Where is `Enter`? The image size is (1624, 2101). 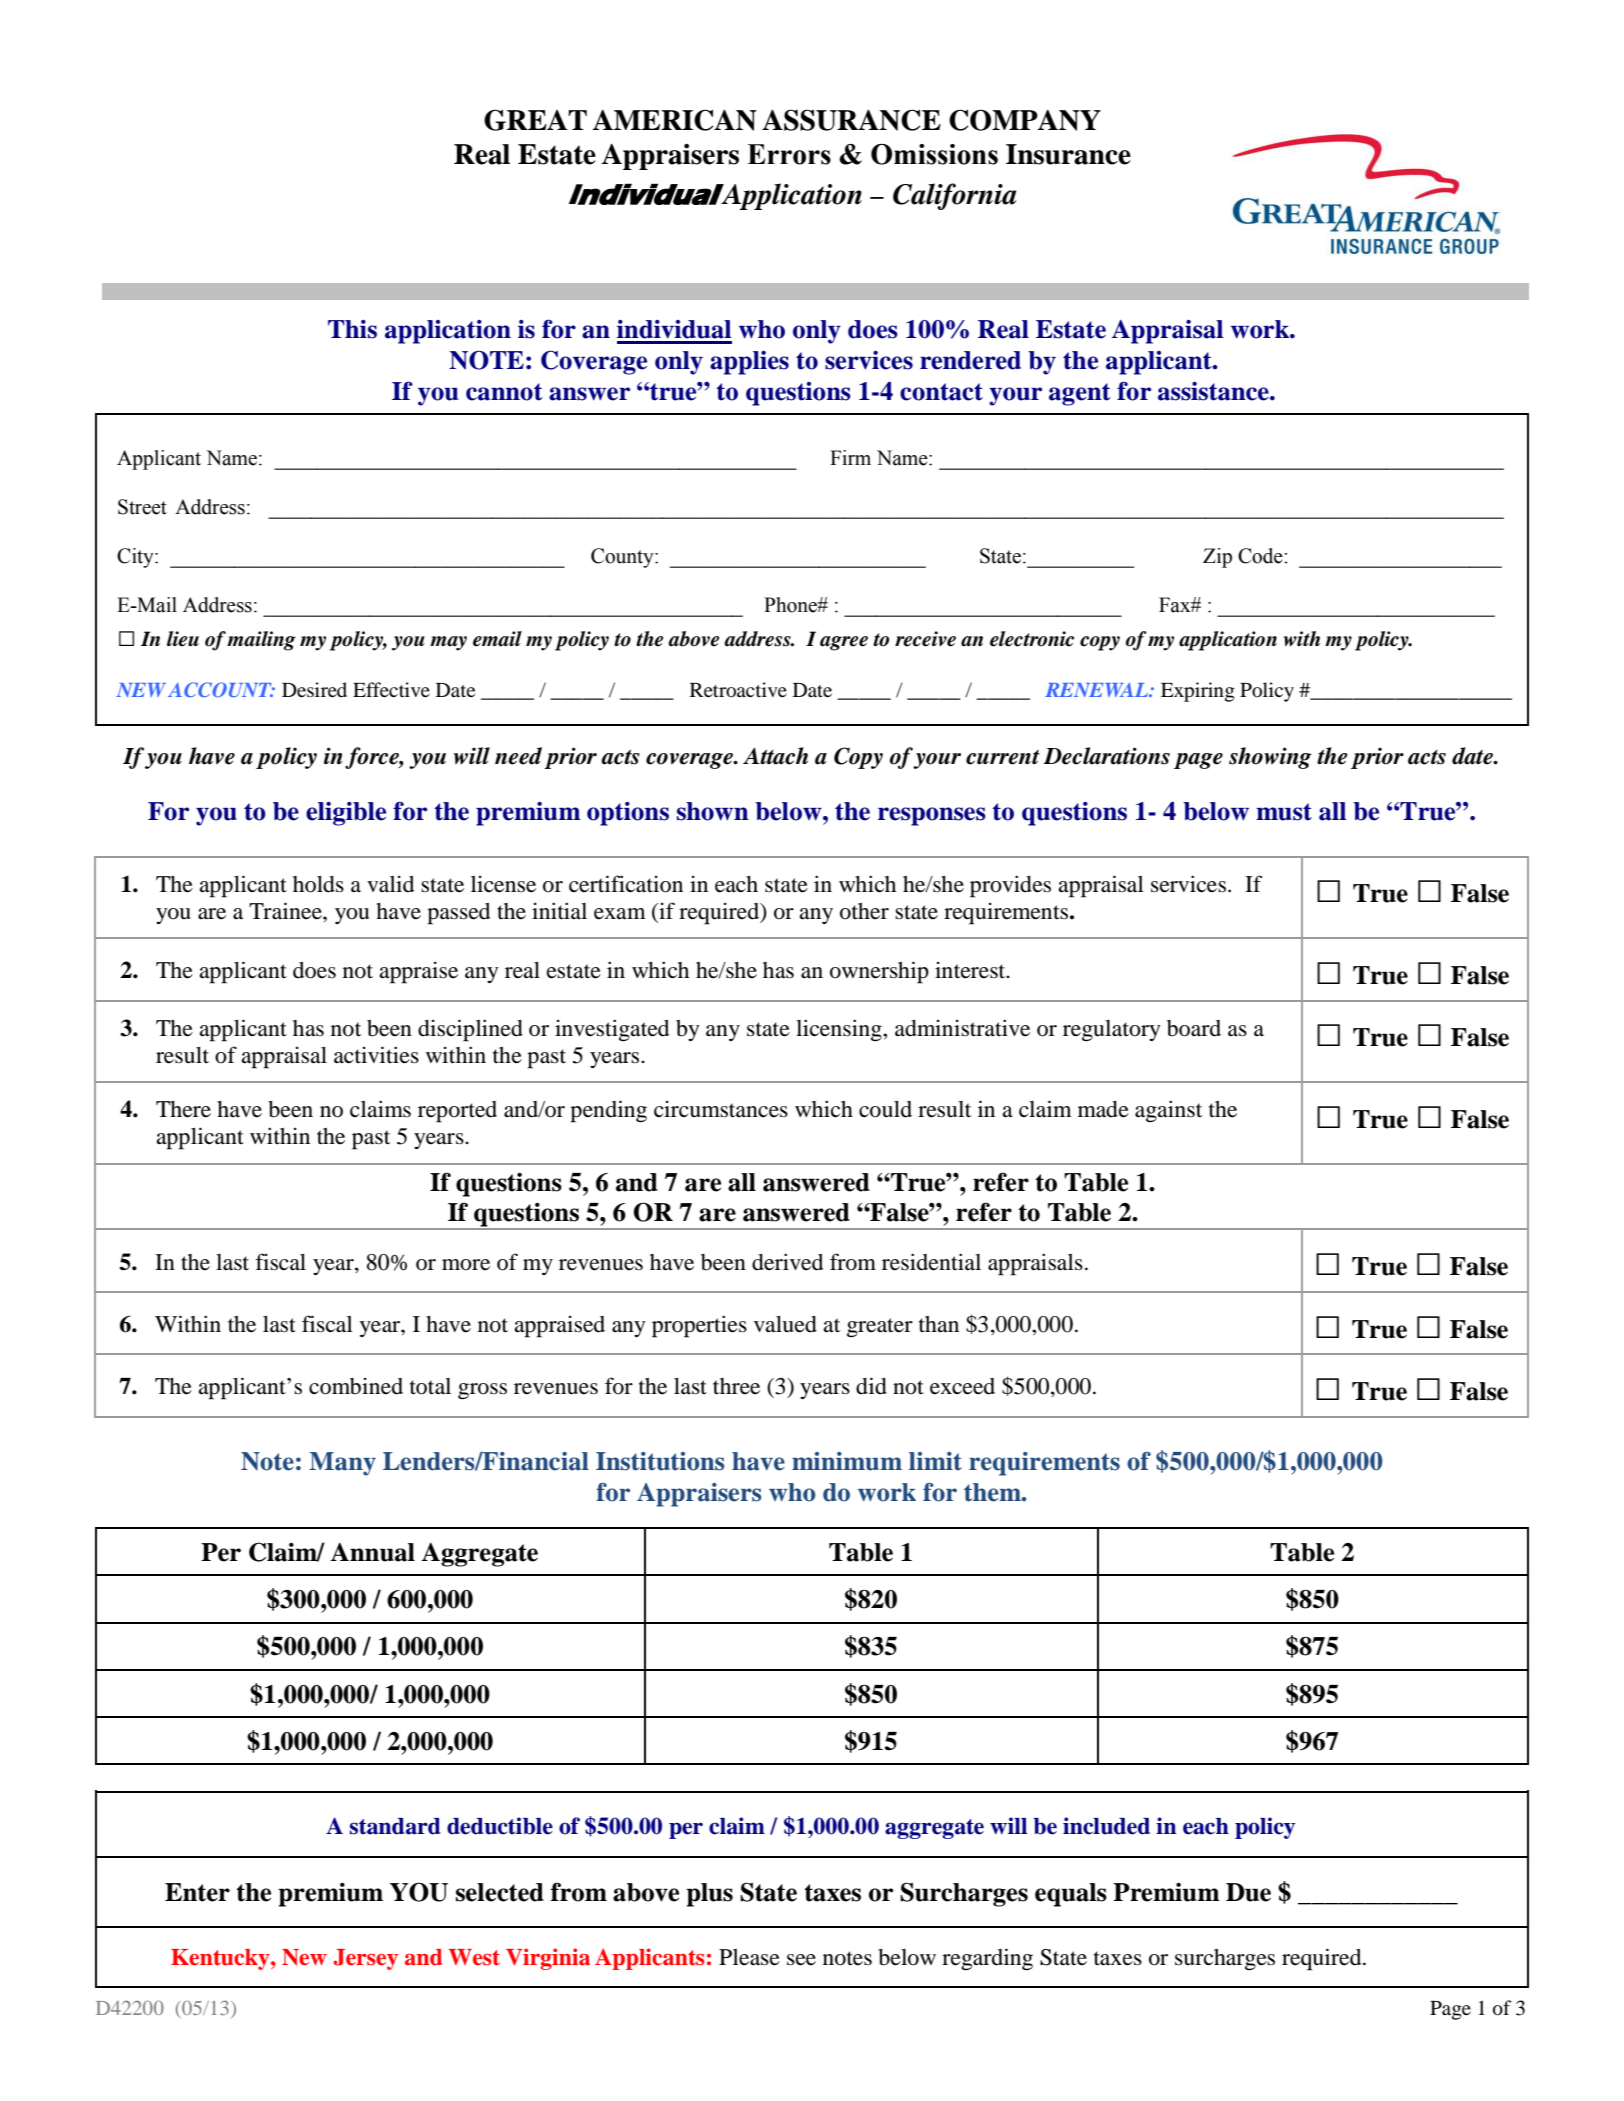 Enter is located at coordinates (197, 1892).
